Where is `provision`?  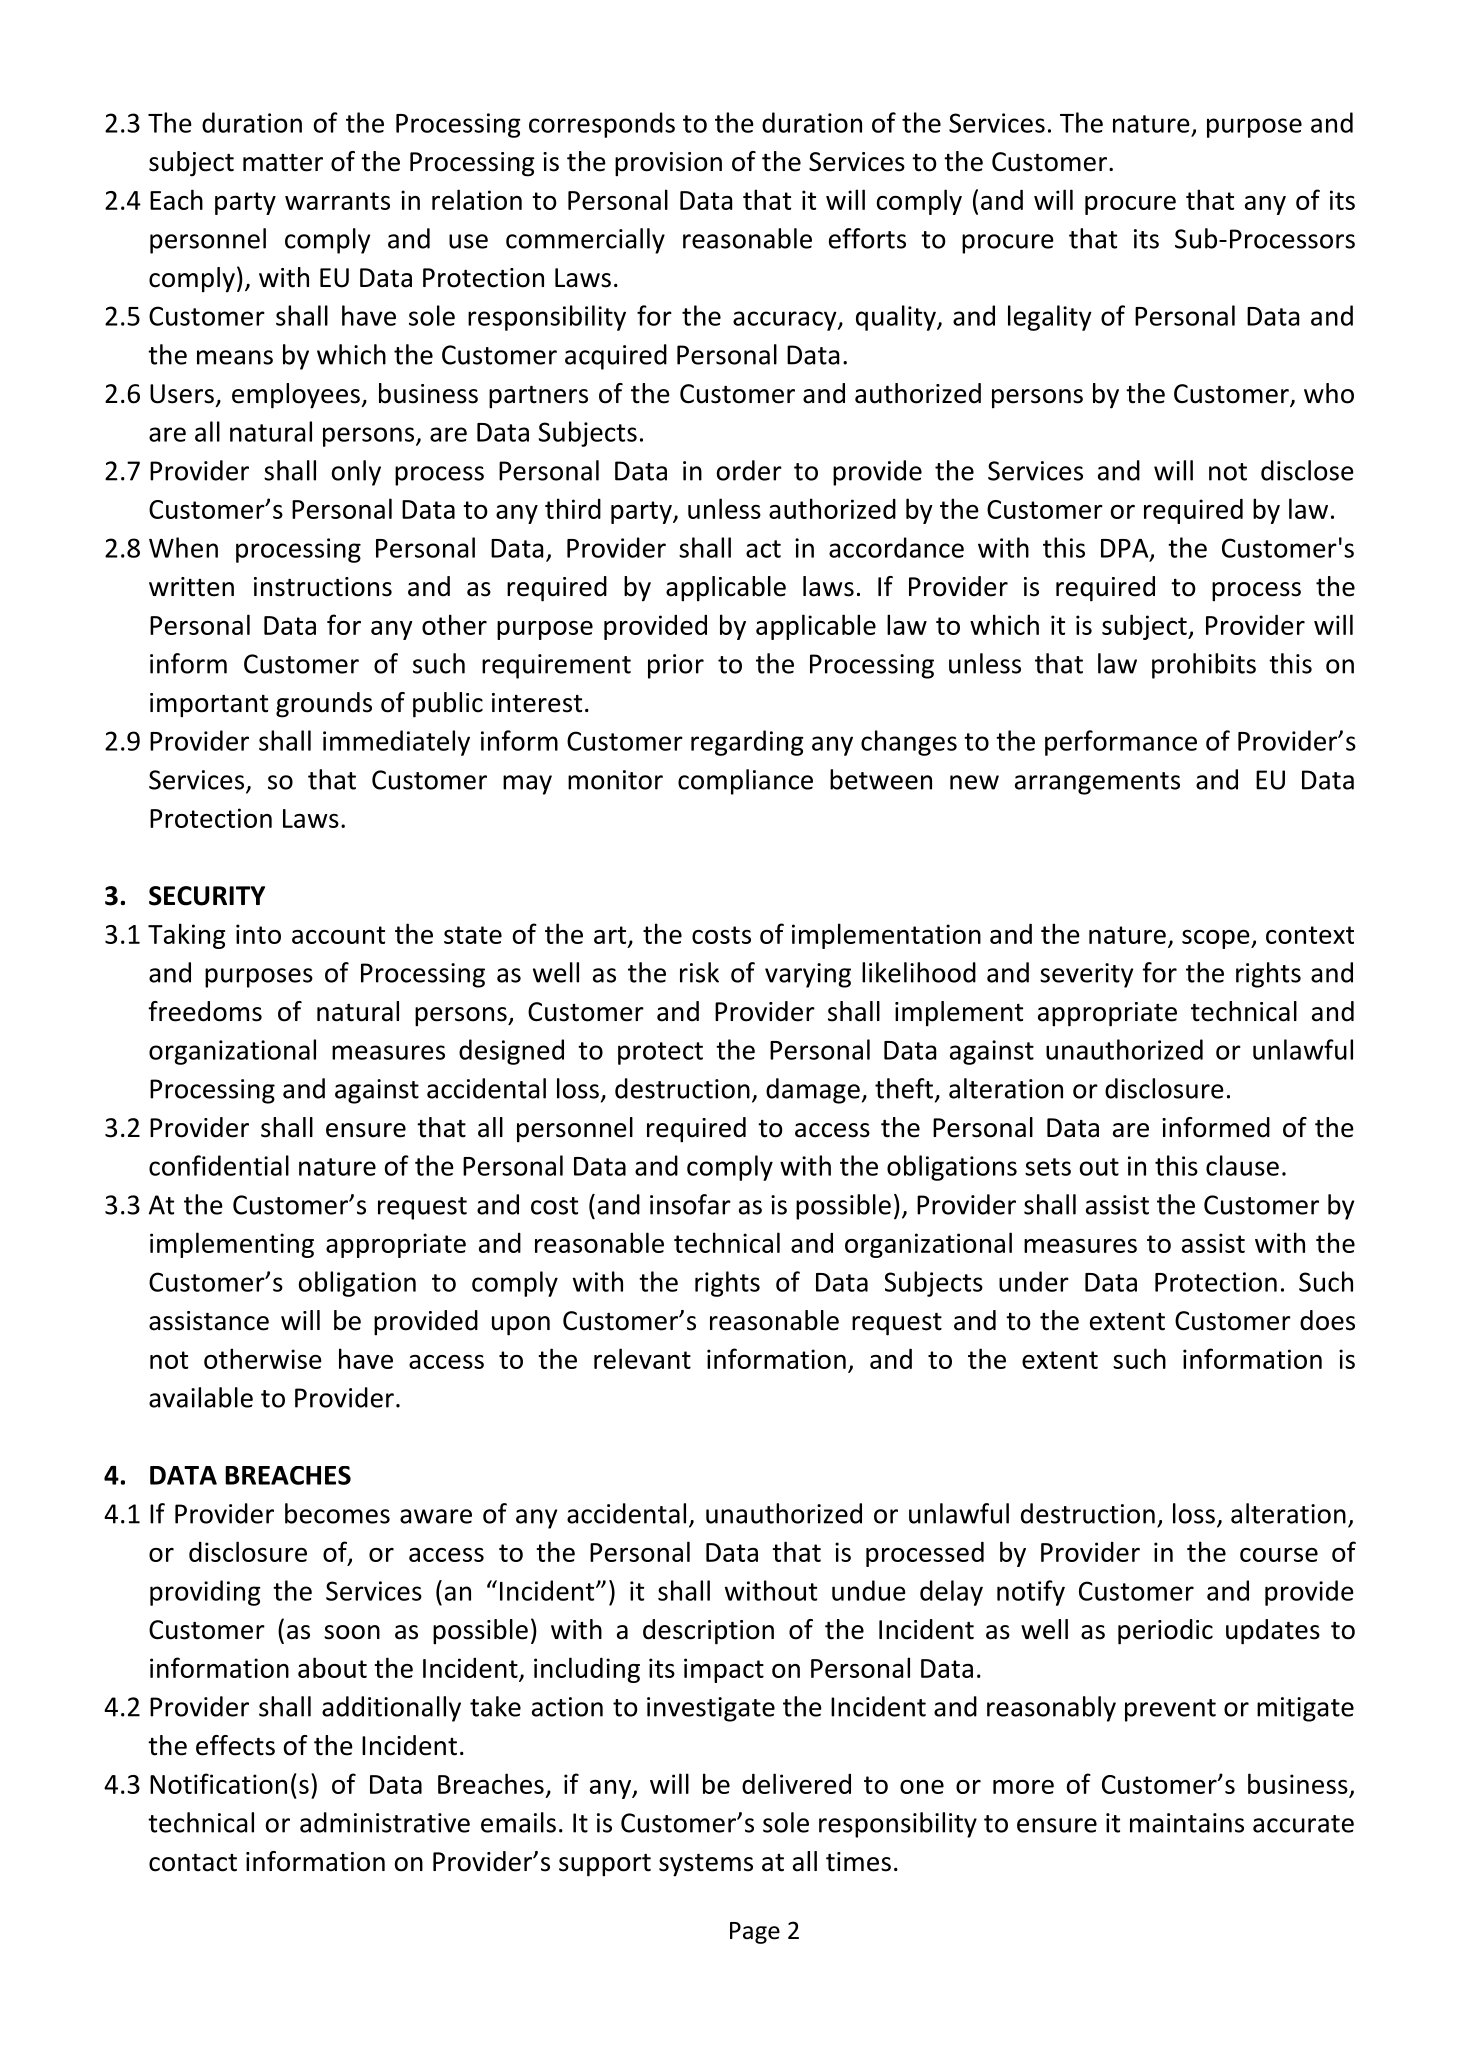
provision is located at coordinates (668, 164).
